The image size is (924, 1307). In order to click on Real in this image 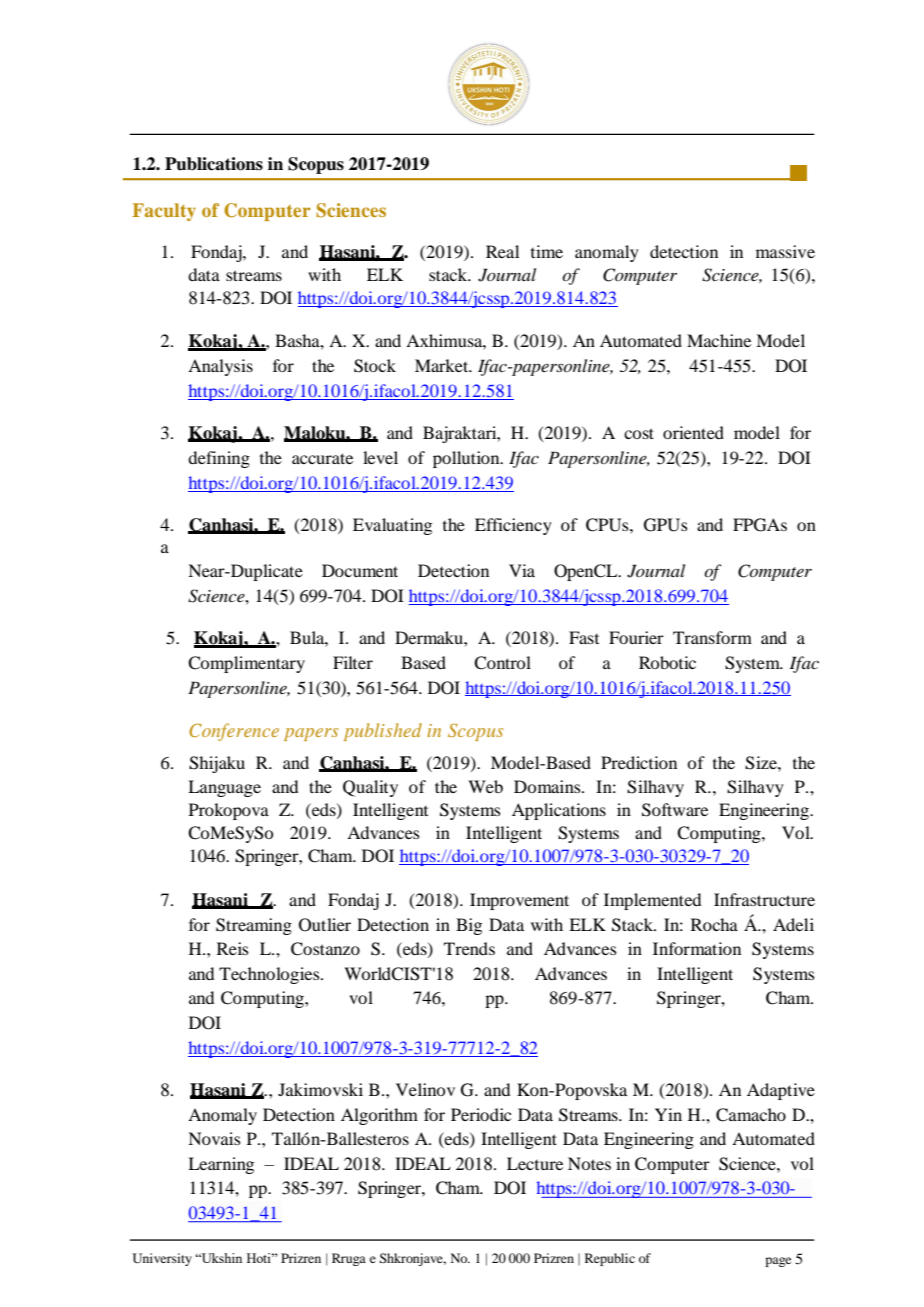, I will do `click(502, 251)`.
